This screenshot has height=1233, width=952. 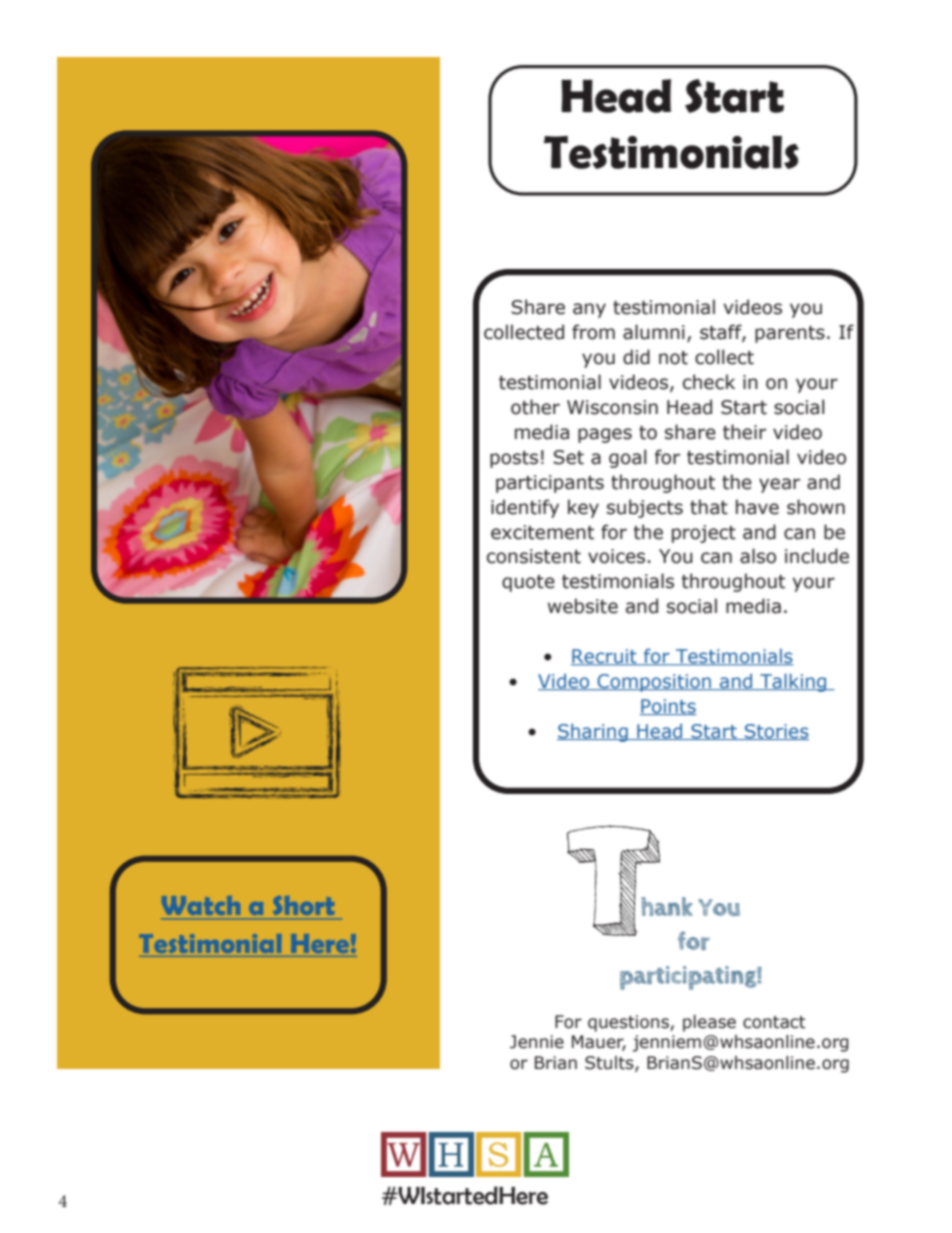 I want to click on Mauer, so click(x=599, y=1043).
